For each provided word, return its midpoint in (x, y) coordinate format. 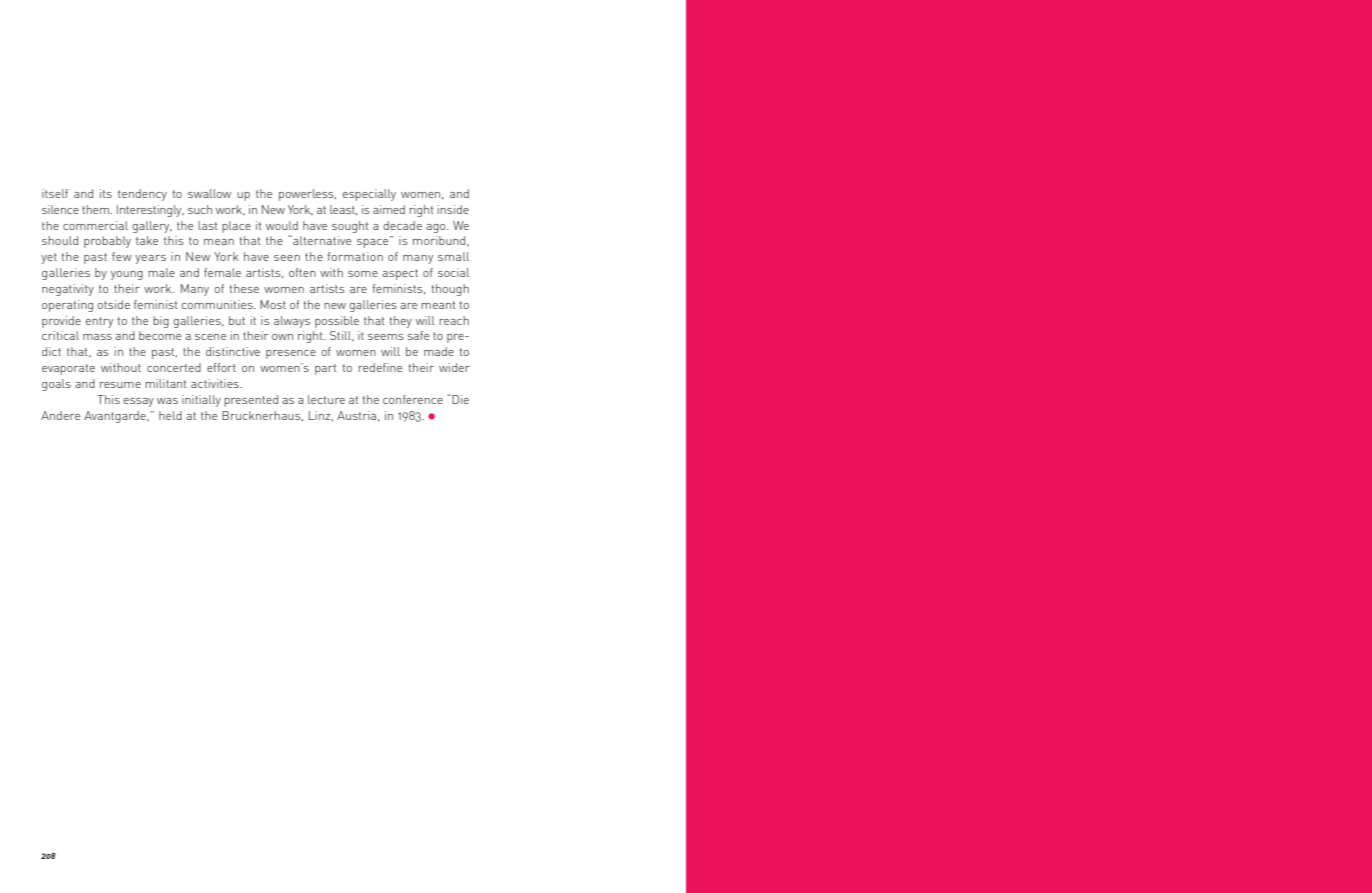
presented (251, 401)
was (167, 401)
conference (413, 399)
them (96, 209)
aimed (389, 209)
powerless (307, 195)
